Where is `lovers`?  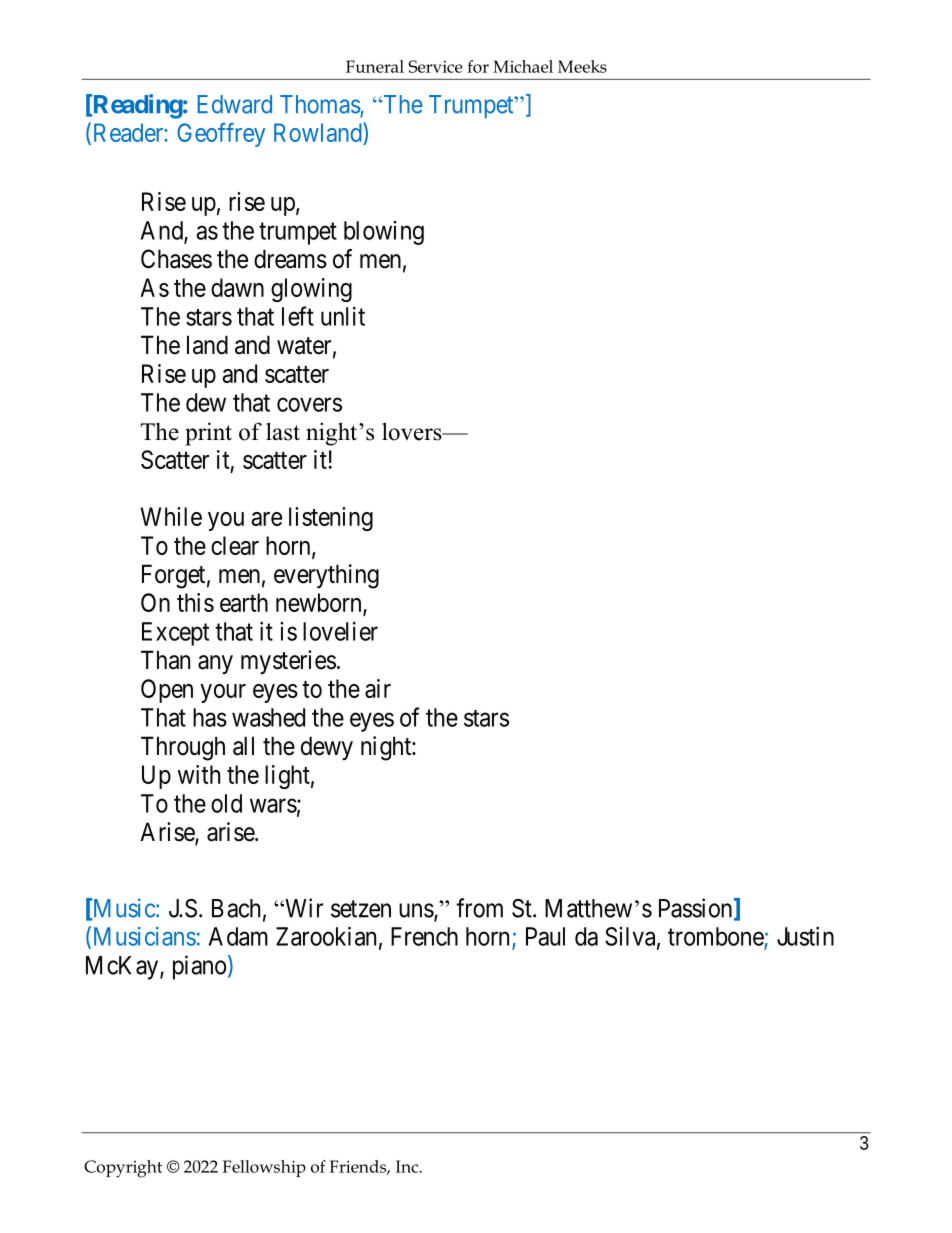
lovers is located at coordinates (413, 431).
